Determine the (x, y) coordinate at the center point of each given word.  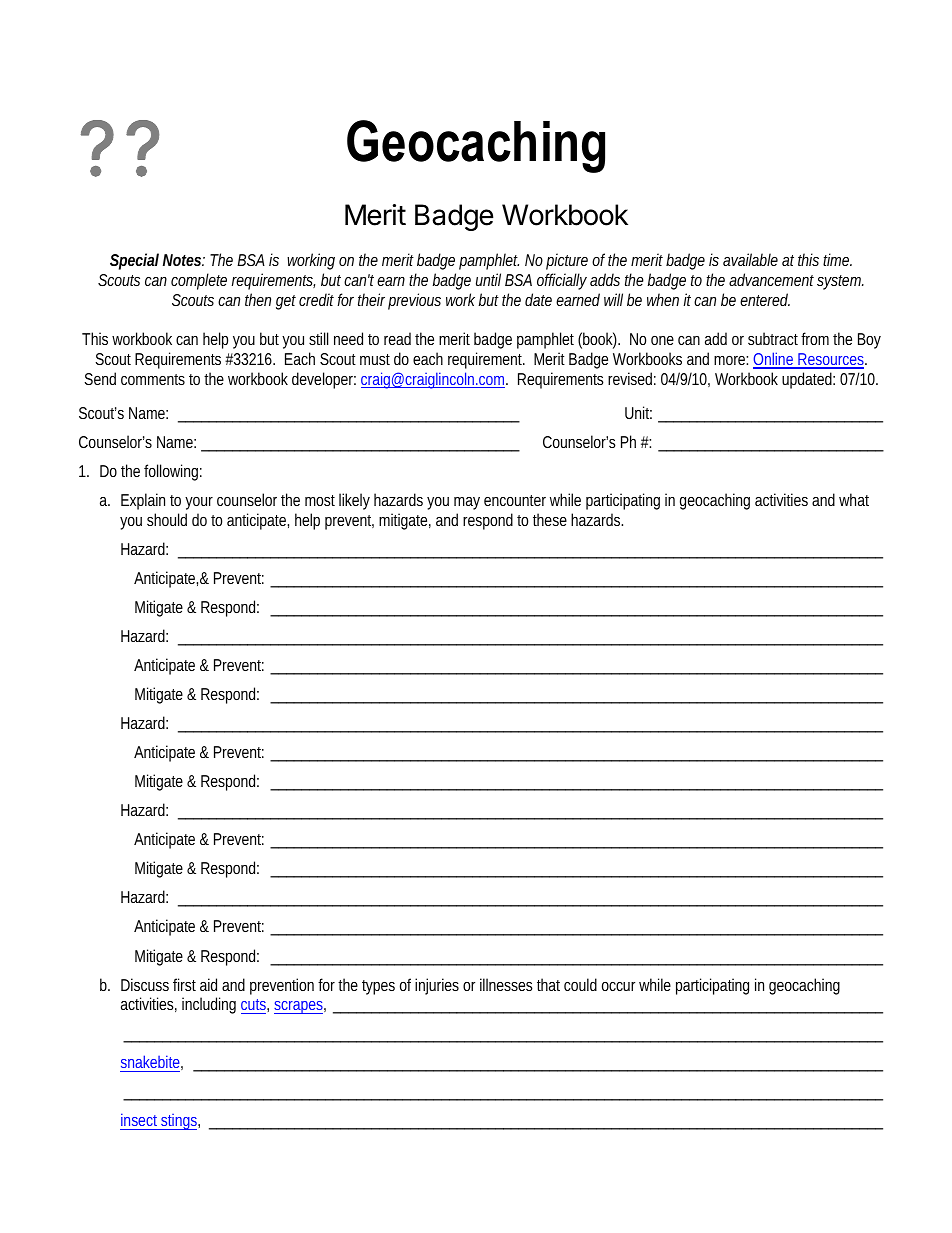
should (167, 519)
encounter (515, 500)
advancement (771, 279)
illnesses (506, 984)
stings (179, 1122)
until (488, 279)
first (184, 984)
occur (618, 986)
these (550, 519)
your (199, 503)
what (854, 499)
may (467, 503)
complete (199, 281)
